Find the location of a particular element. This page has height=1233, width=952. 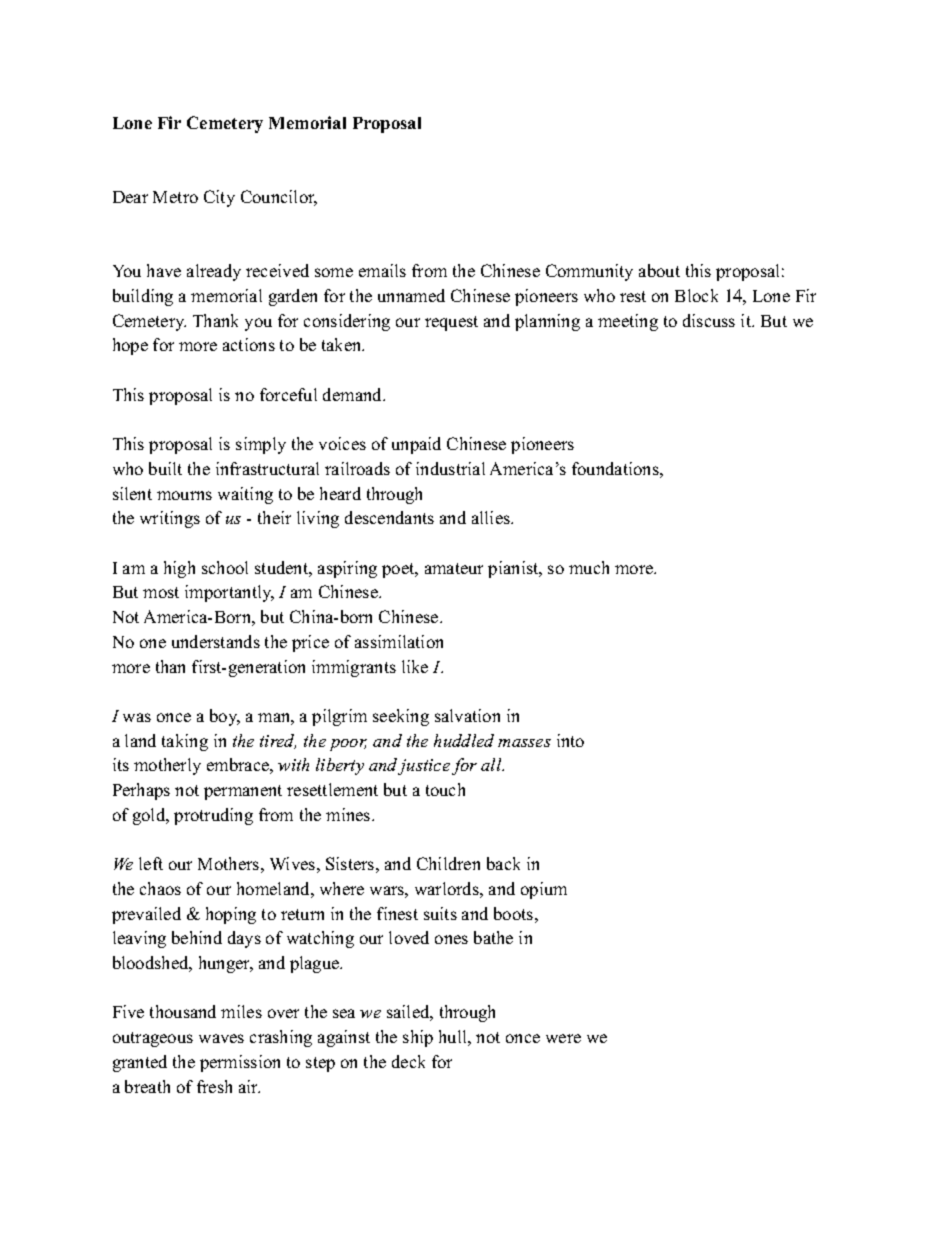

deck is located at coordinates (408, 1061).
